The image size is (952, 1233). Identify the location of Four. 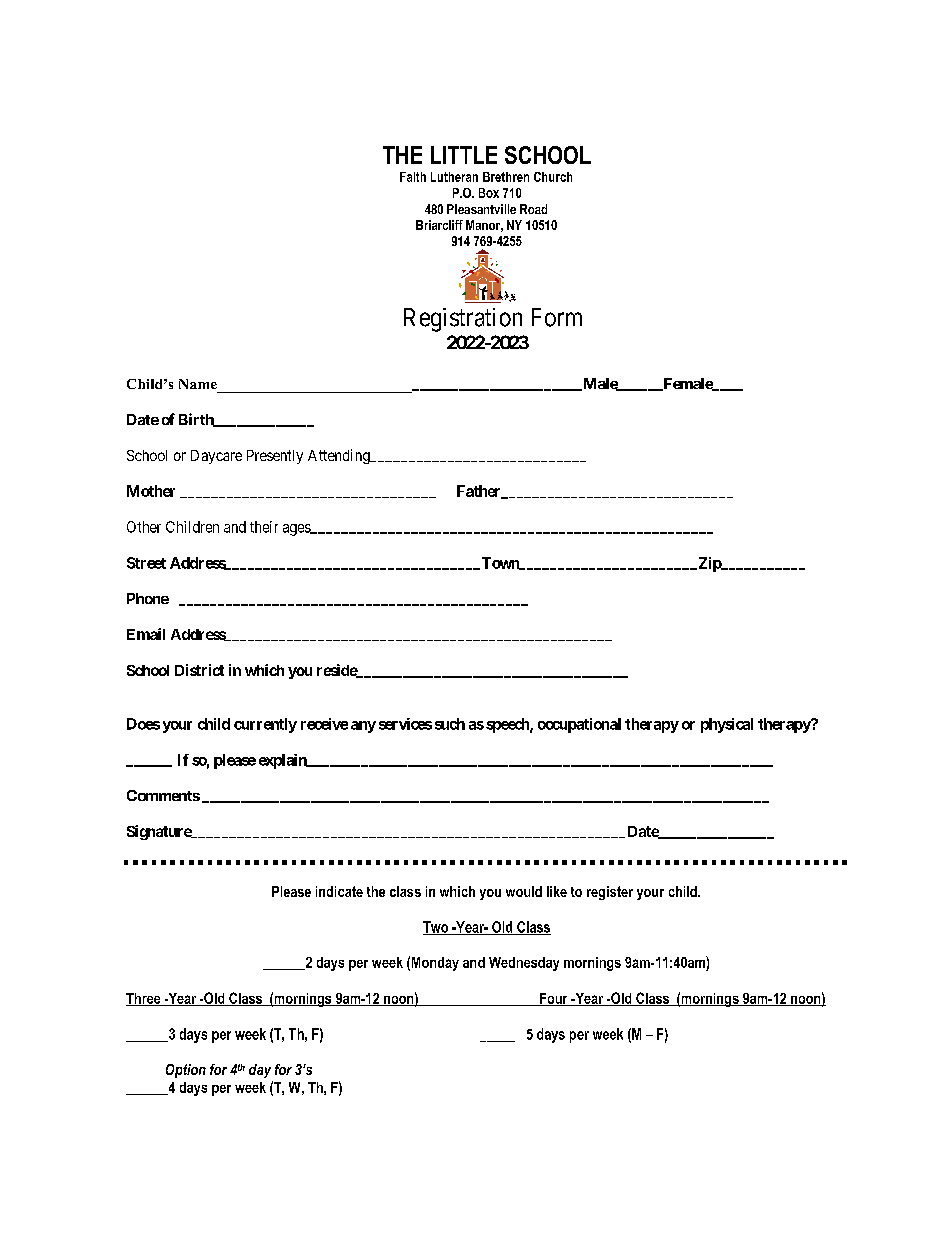
(554, 999).
